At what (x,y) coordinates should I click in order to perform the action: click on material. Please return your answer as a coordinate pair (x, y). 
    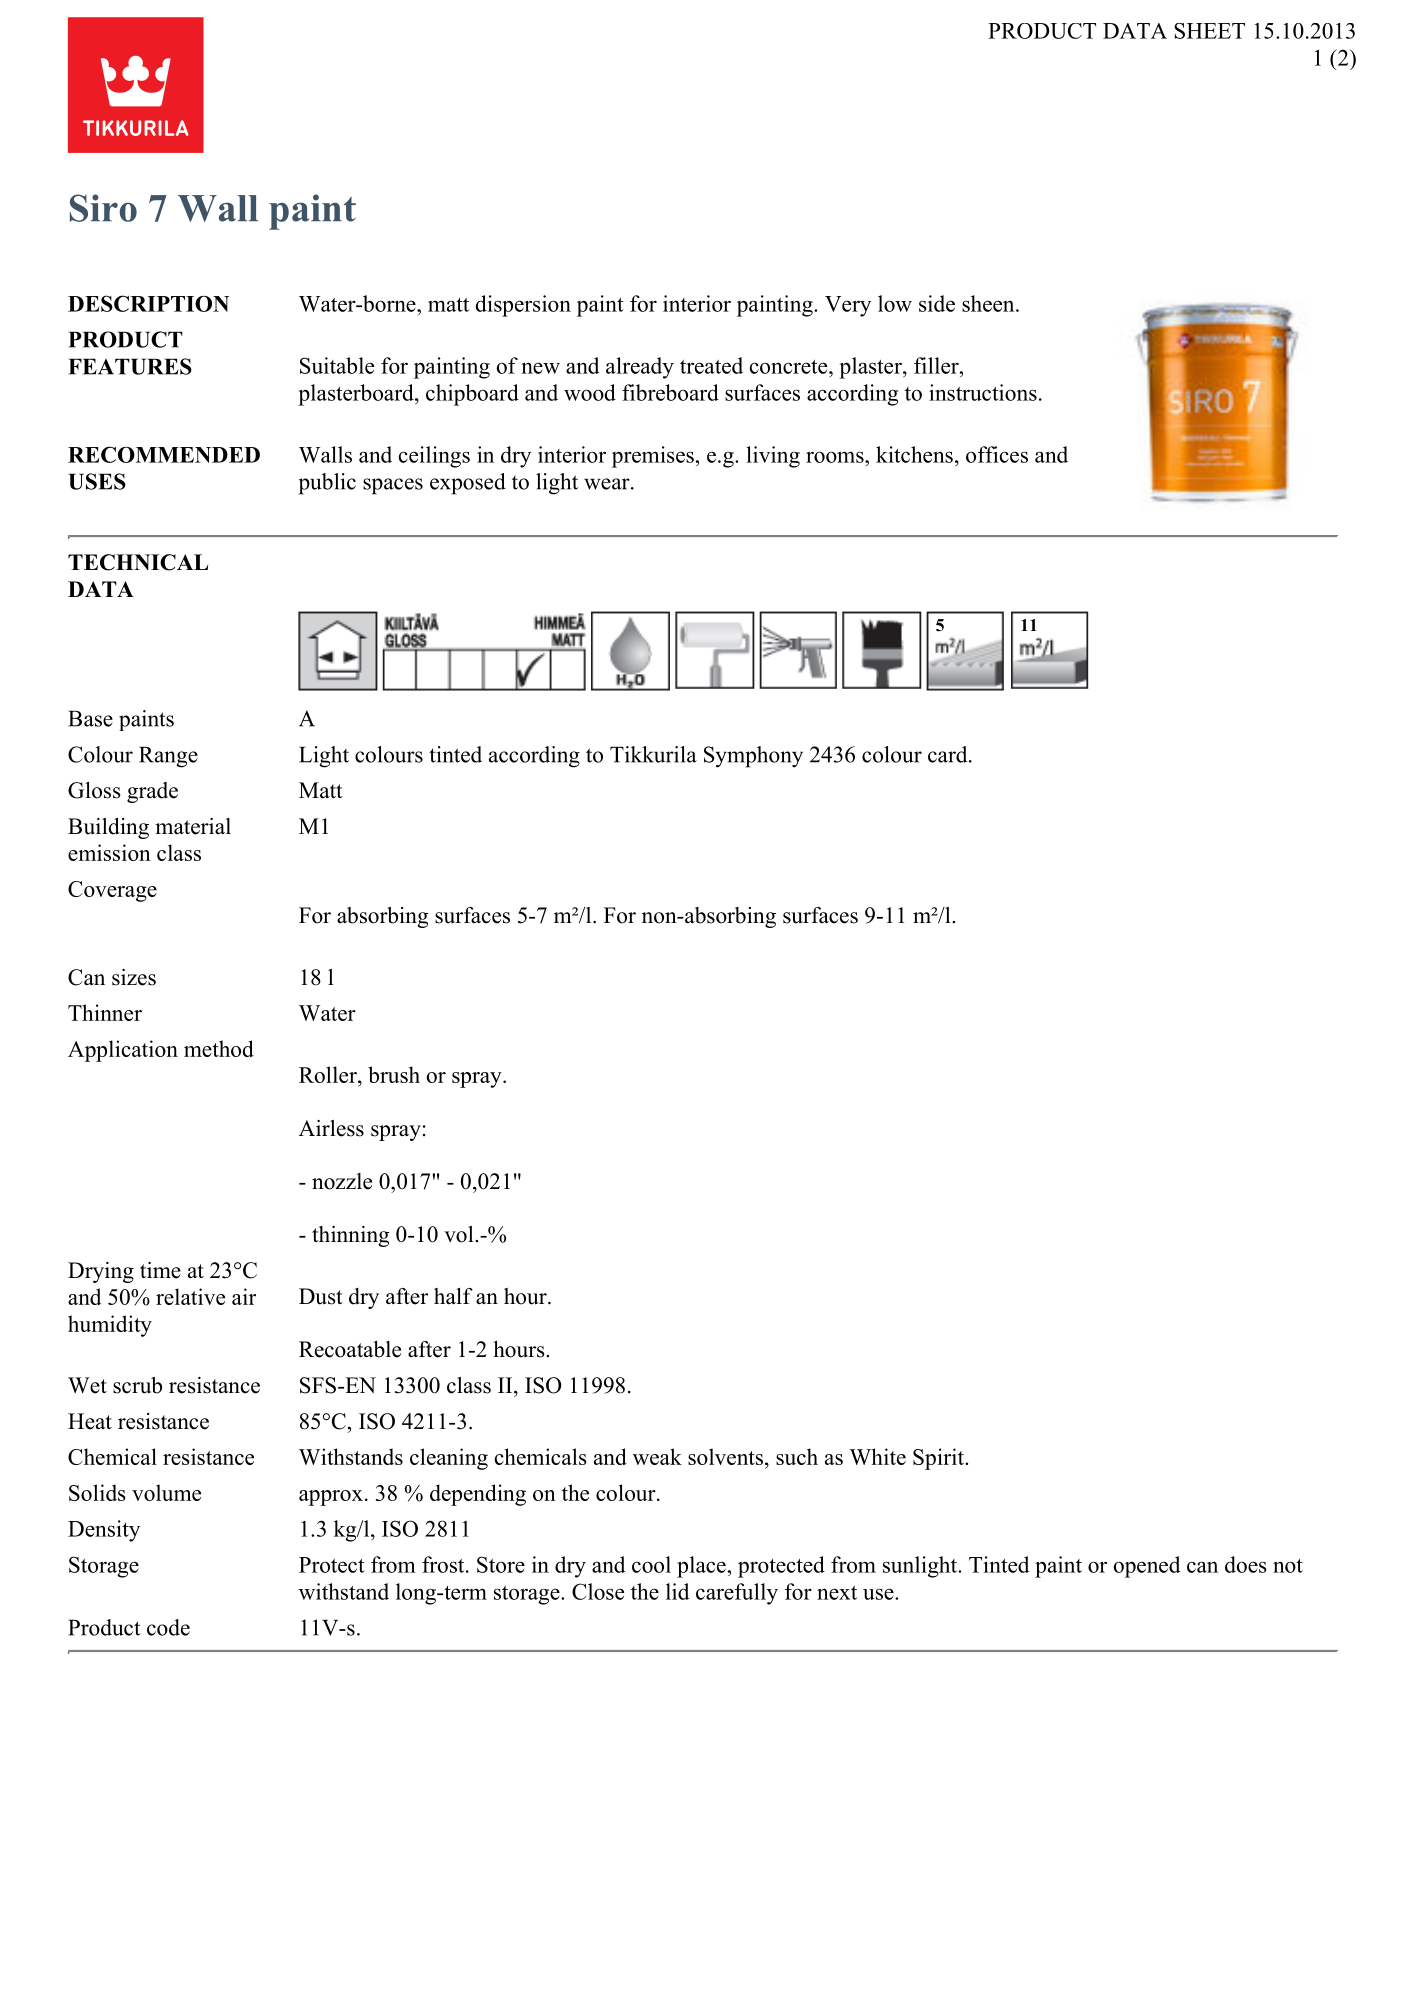
    Looking at the image, I should click on (193, 826).
